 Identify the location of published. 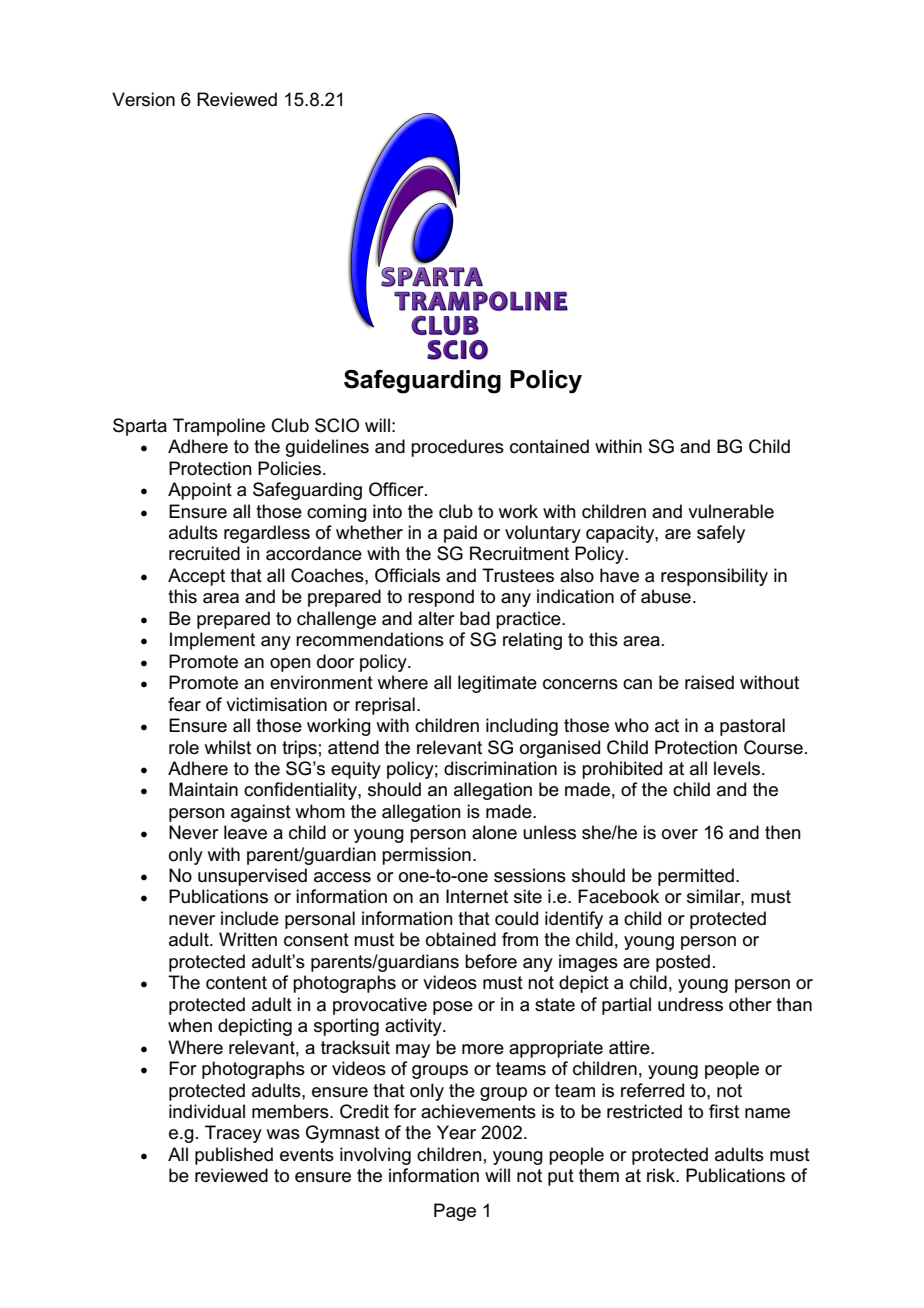
(234, 1156).
